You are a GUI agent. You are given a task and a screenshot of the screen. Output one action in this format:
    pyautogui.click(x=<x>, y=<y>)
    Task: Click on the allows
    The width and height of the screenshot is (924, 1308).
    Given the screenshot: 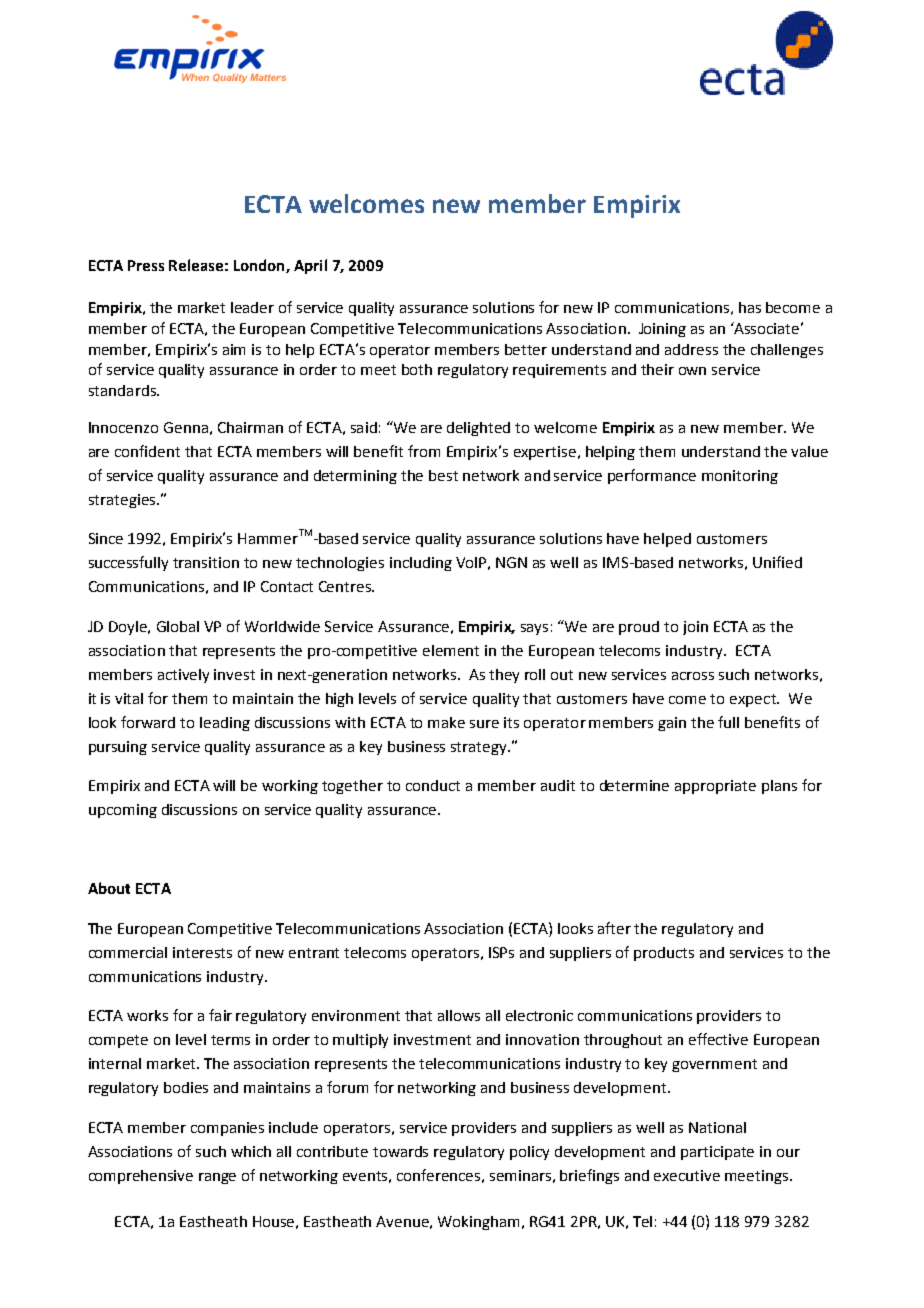 What is the action you would take?
    pyautogui.click(x=459, y=1015)
